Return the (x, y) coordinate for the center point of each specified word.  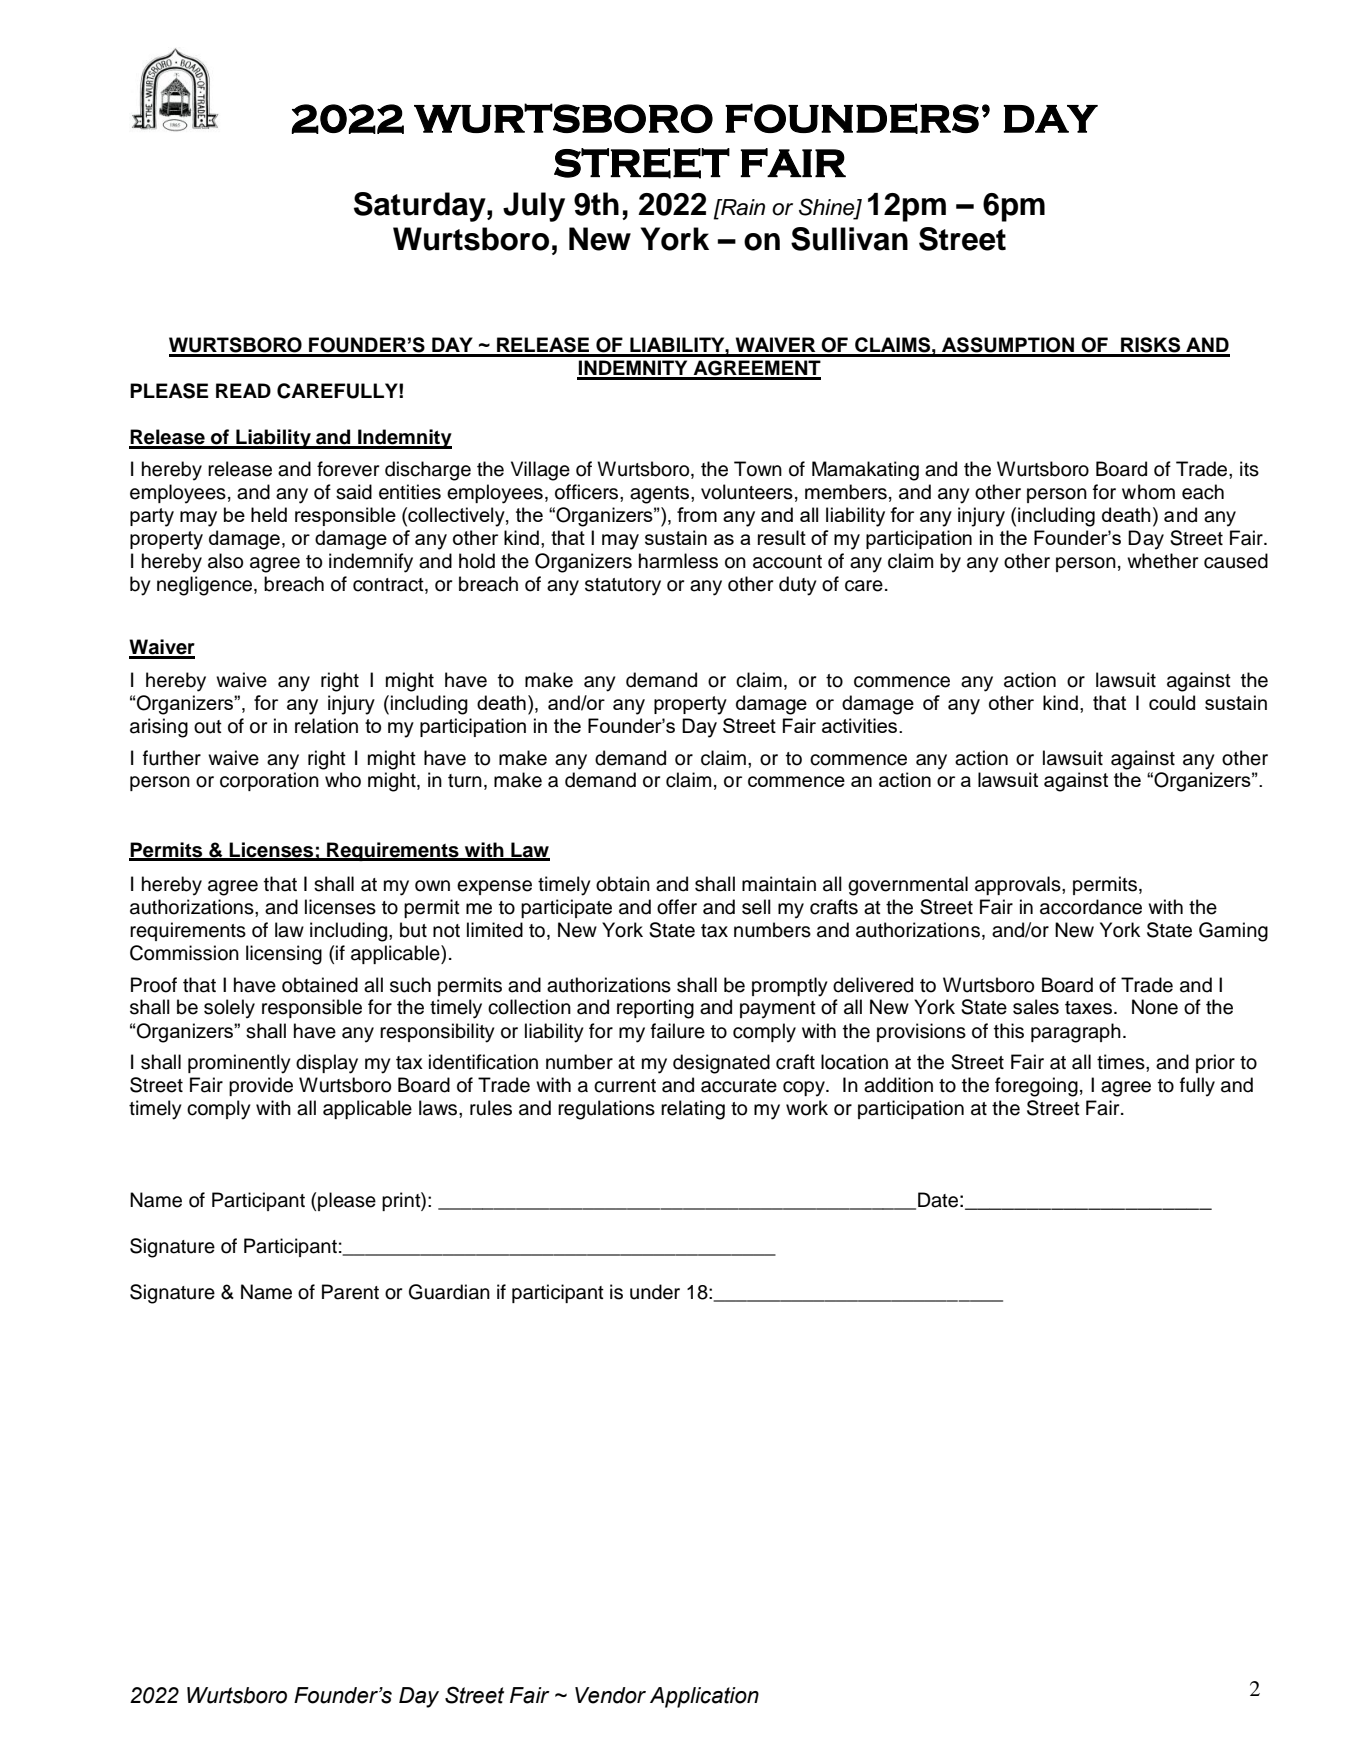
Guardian (449, 1292)
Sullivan (849, 239)
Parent (350, 1292)
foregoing (1036, 1087)
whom (1148, 492)
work (807, 1108)
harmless (678, 561)
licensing (284, 955)
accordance (1091, 907)
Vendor (610, 1695)
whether (1162, 561)
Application (704, 1697)
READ (243, 390)
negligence (206, 586)
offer (677, 907)
